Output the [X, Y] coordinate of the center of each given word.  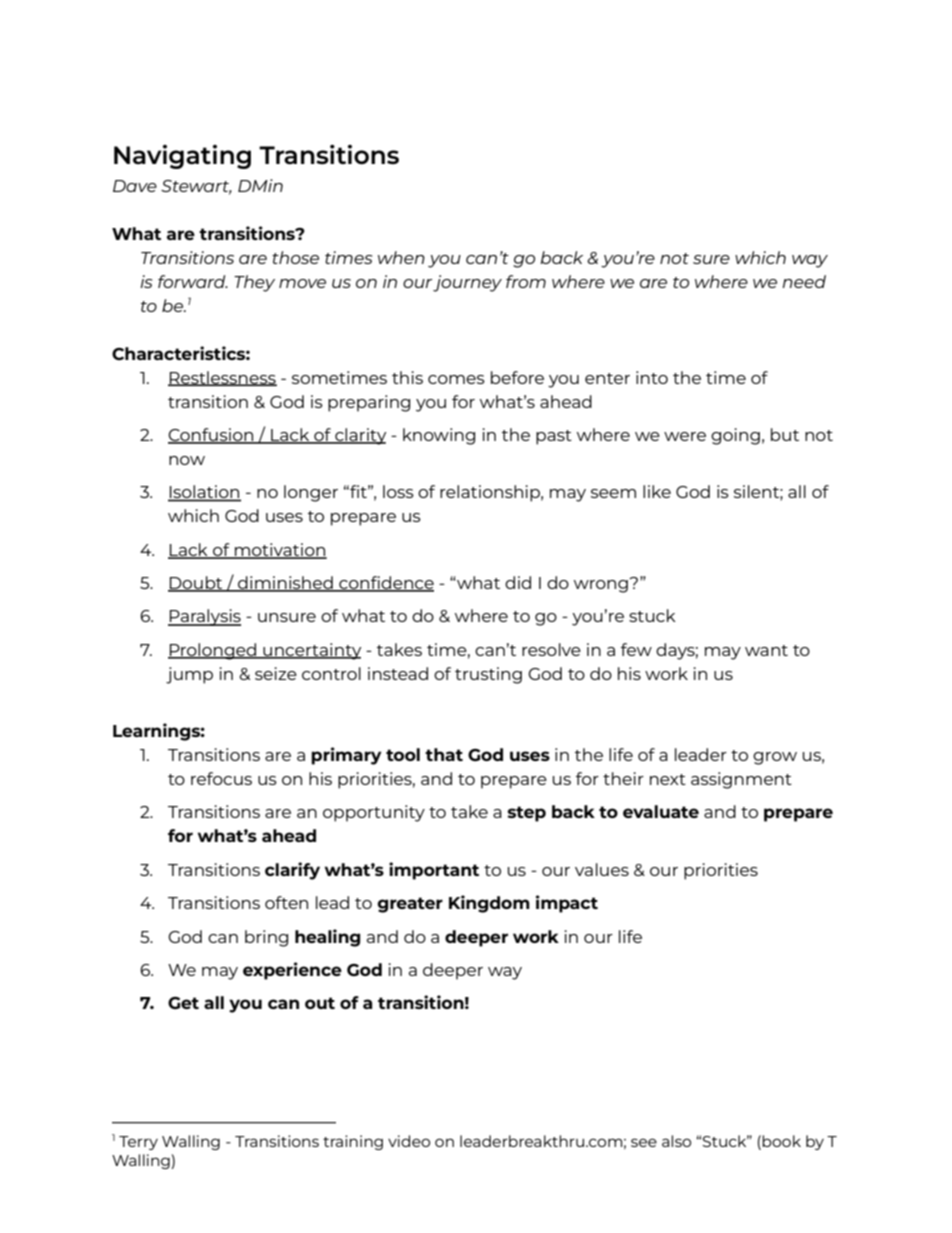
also [676, 1141]
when [401, 257]
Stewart [196, 187]
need [804, 281]
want [766, 650]
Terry [138, 1143]
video [409, 1141]
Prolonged [213, 651]
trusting [488, 675]
